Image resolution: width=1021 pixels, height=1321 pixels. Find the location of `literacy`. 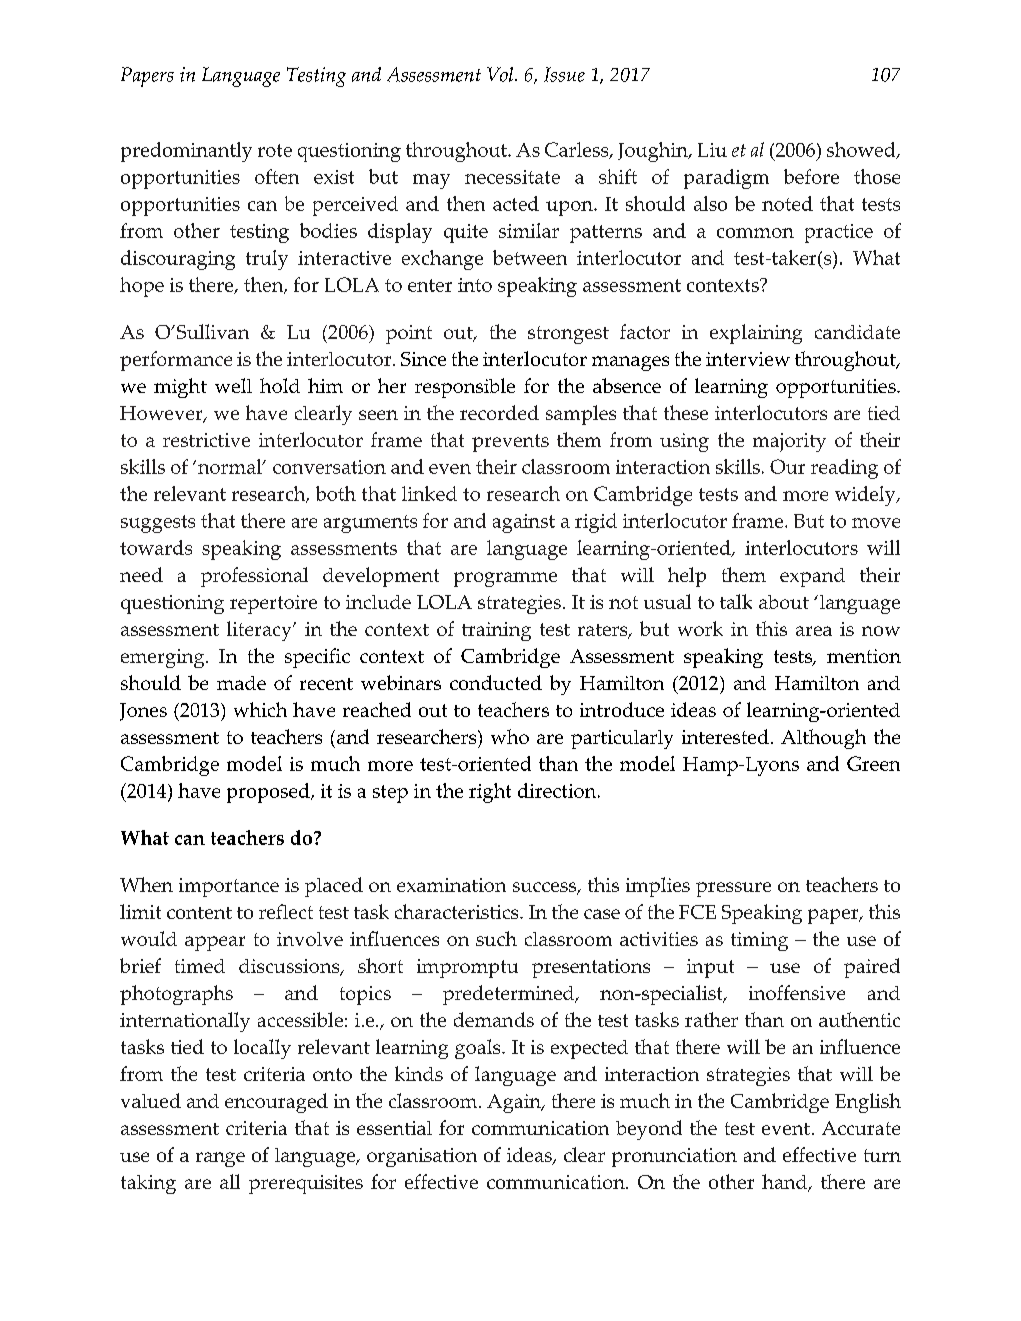

literacy is located at coordinates (260, 631).
